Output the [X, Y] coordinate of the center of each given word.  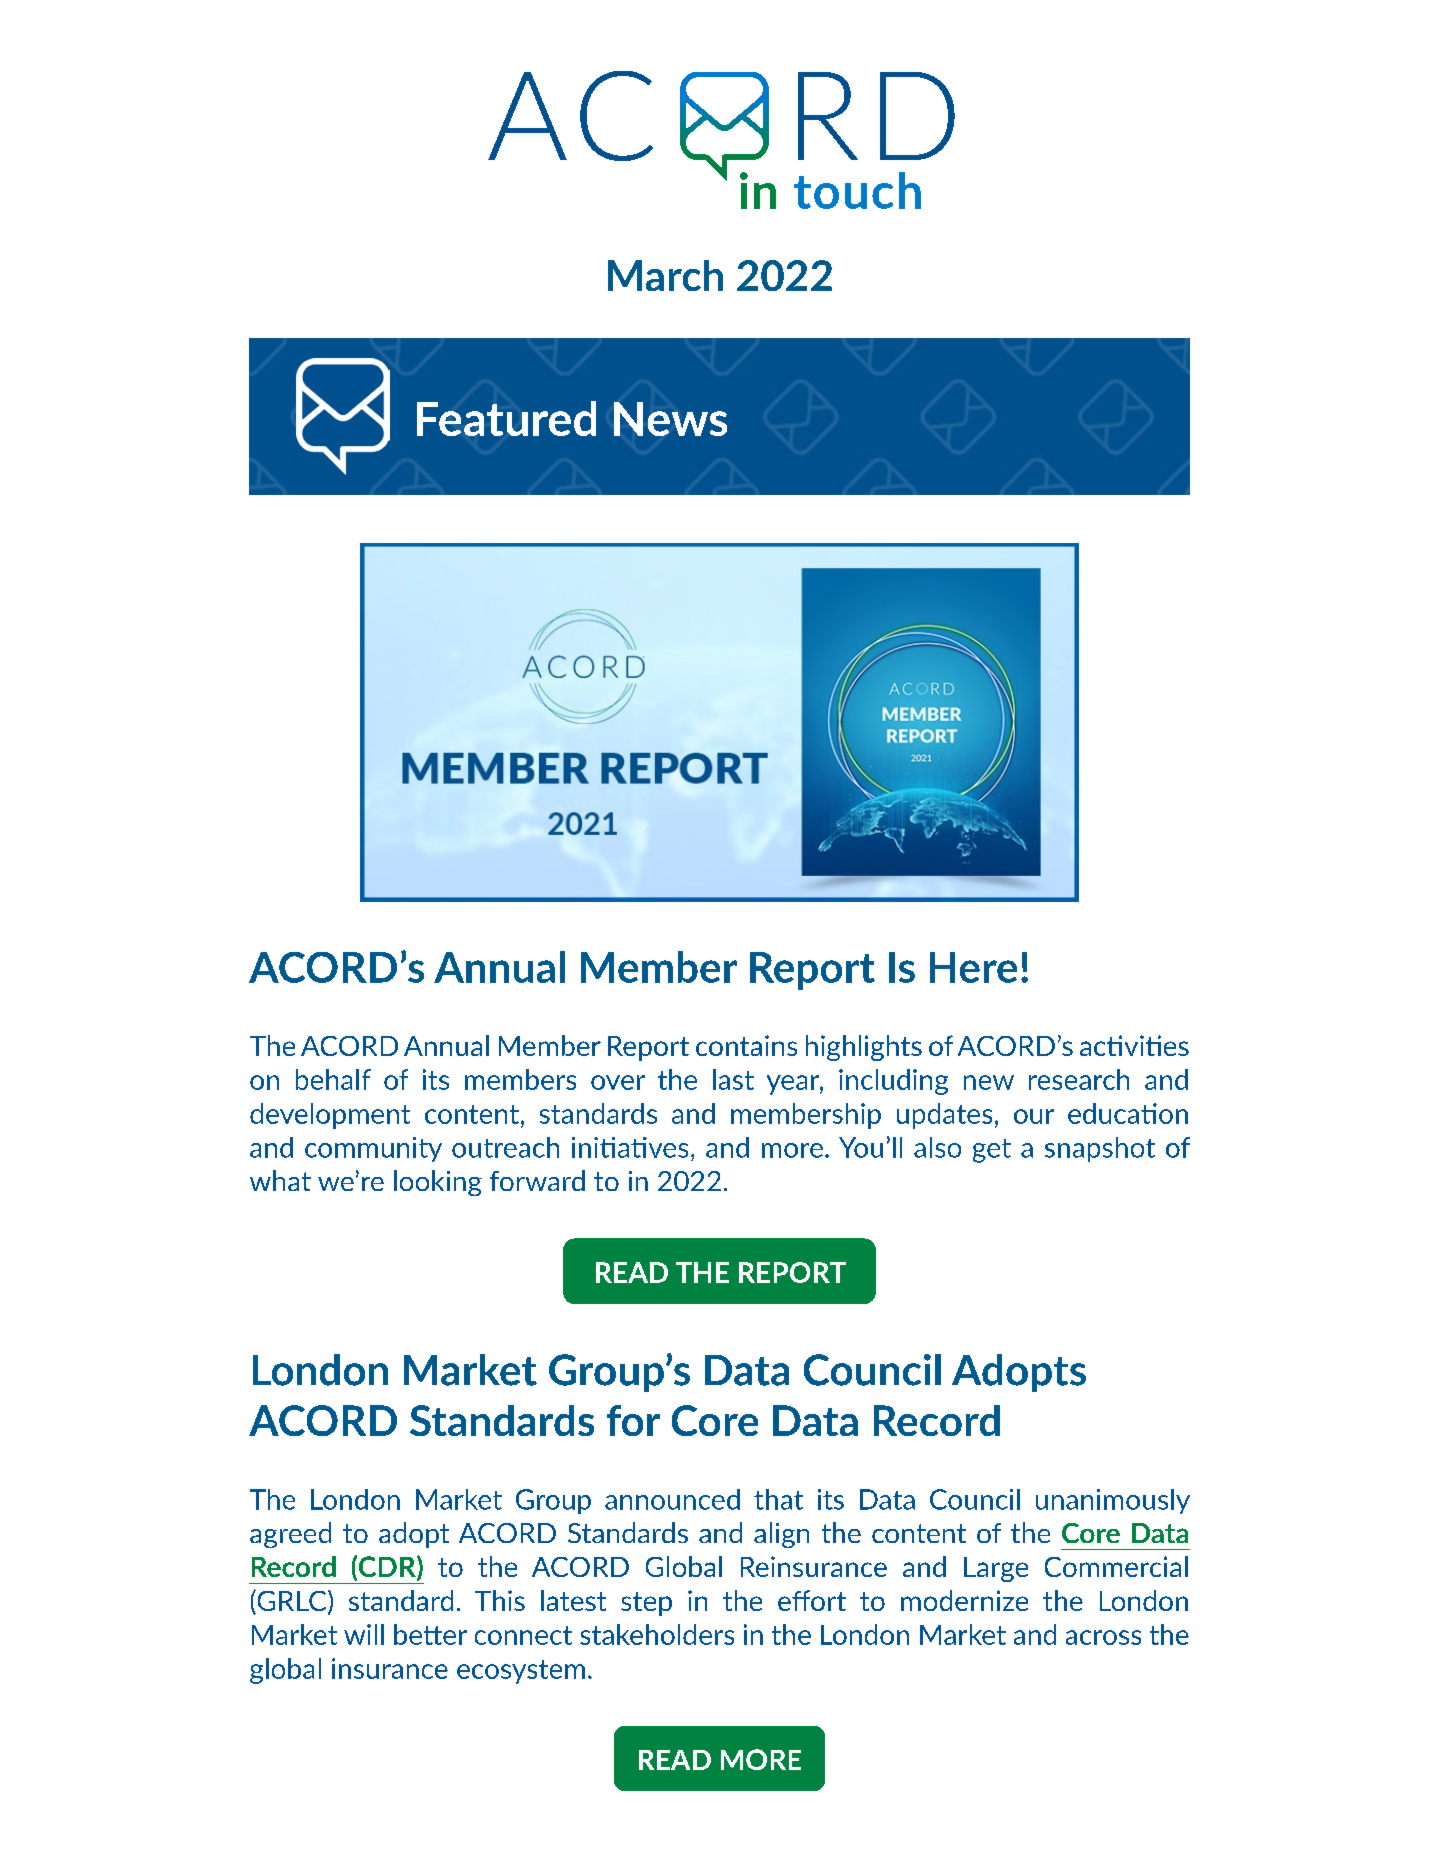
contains [746, 1045]
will [364, 1634]
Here [973, 967]
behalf [333, 1079]
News [670, 419]
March [665, 275]
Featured [506, 418]
